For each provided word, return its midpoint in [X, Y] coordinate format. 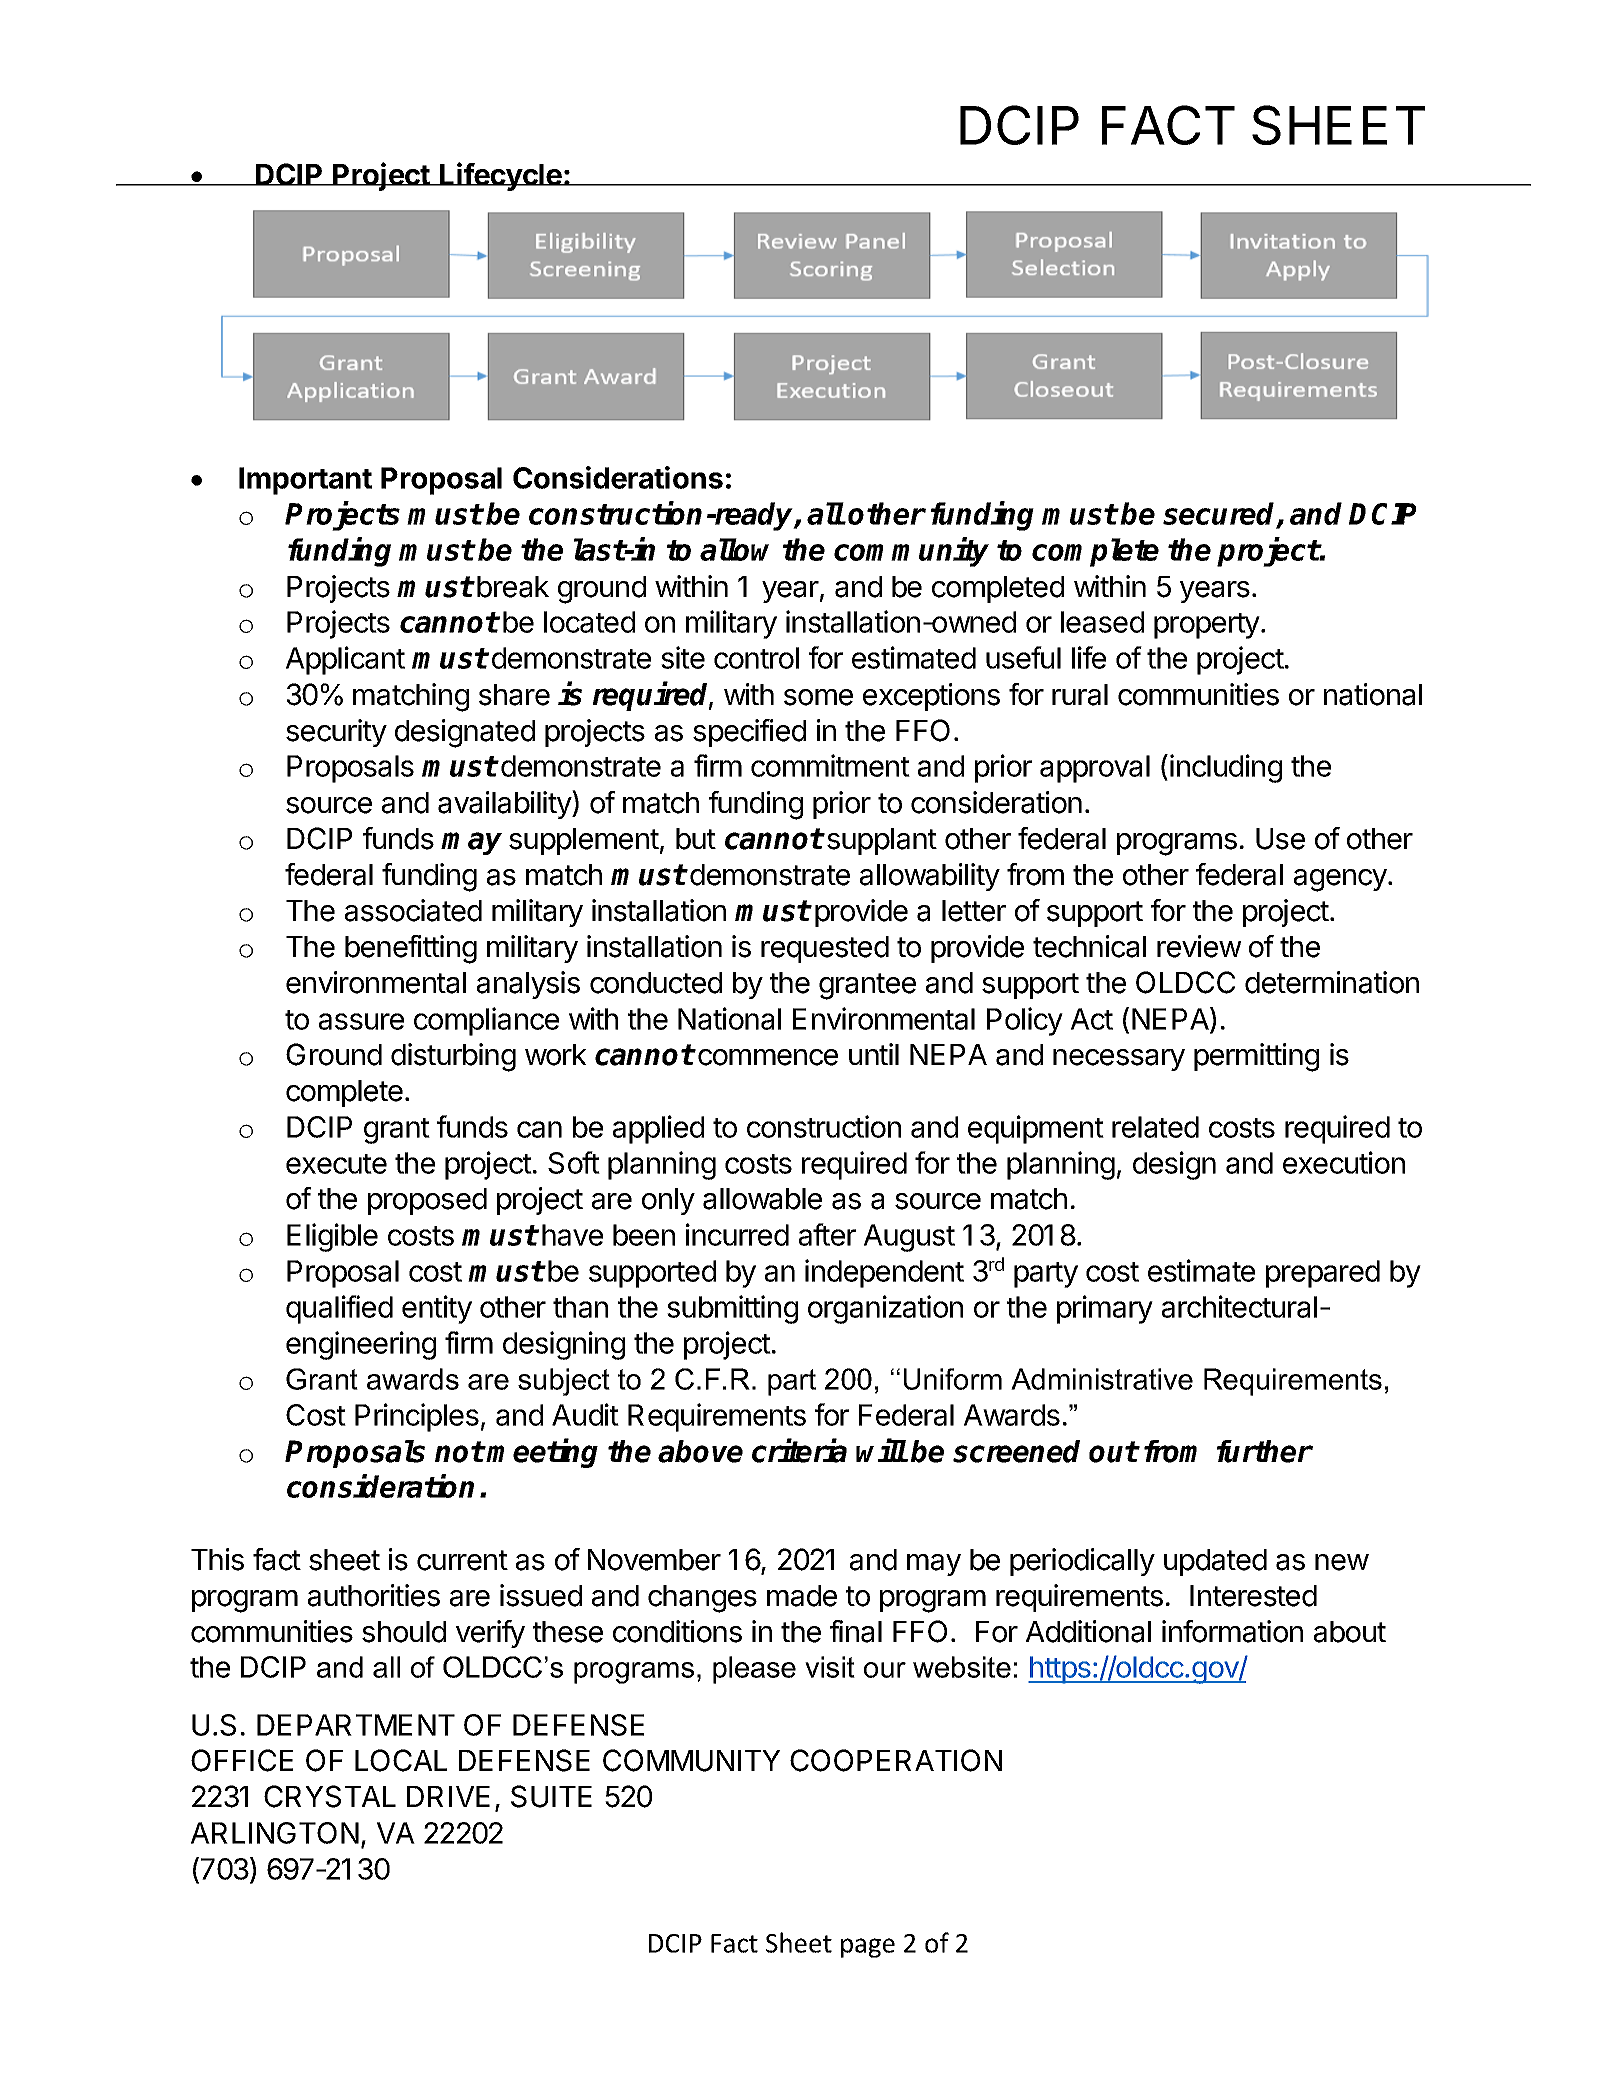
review [1199, 946]
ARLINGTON [275, 1833]
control [756, 658]
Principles [417, 1417]
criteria [799, 1450]
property [1207, 626]
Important [305, 481]
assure [361, 1021]
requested [825, 949]
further [1265, 1451]
